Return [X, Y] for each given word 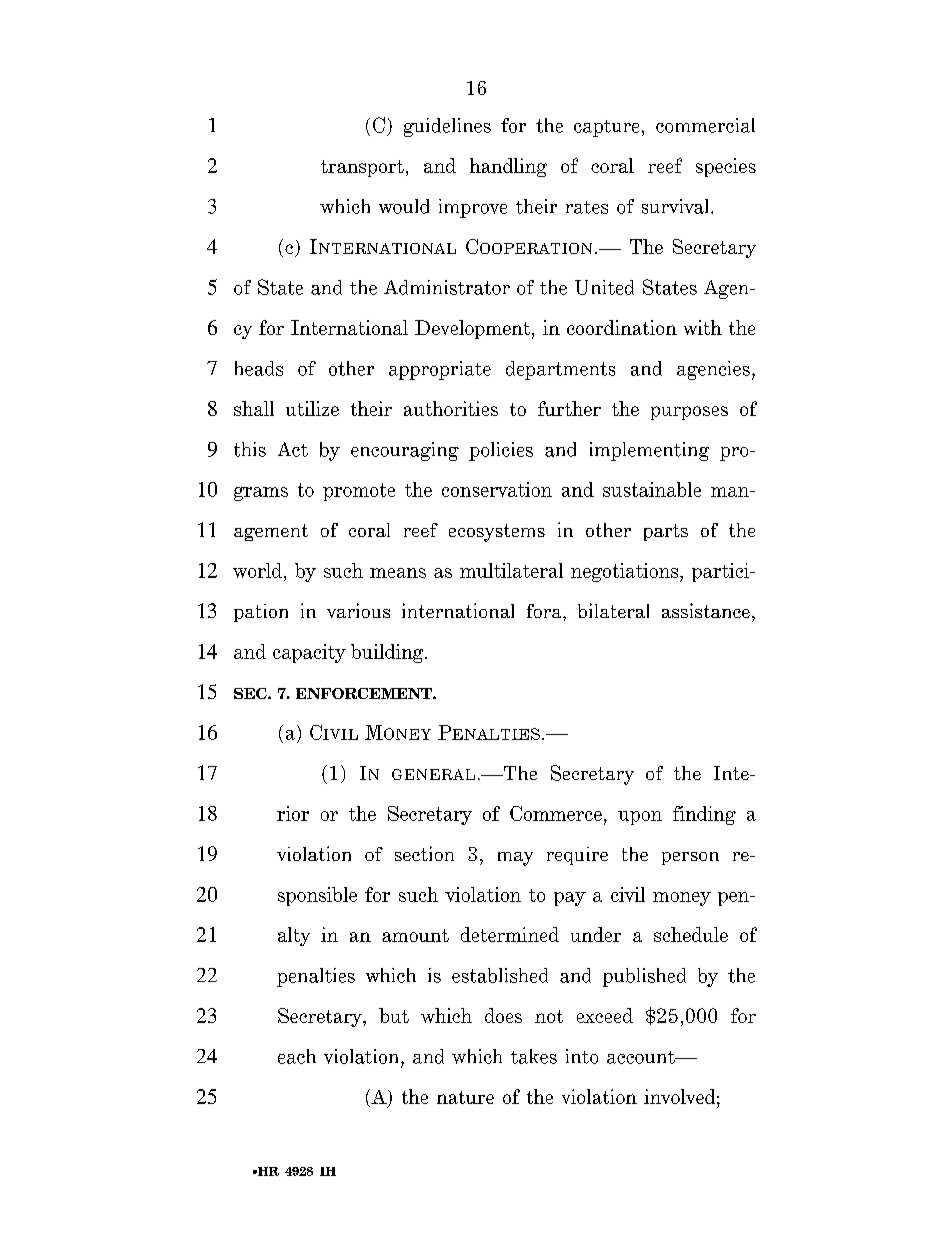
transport [362, 168]
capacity [309, 653]
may [515, 859]
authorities [451, 408]
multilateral [511, 570]
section [424, 853]
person [690, 858]
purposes [689, 413]
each [297, 1056]
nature [465, 1097]
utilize [312, 408]
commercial [705, 125]
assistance [706, 610]
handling [508, 167]
